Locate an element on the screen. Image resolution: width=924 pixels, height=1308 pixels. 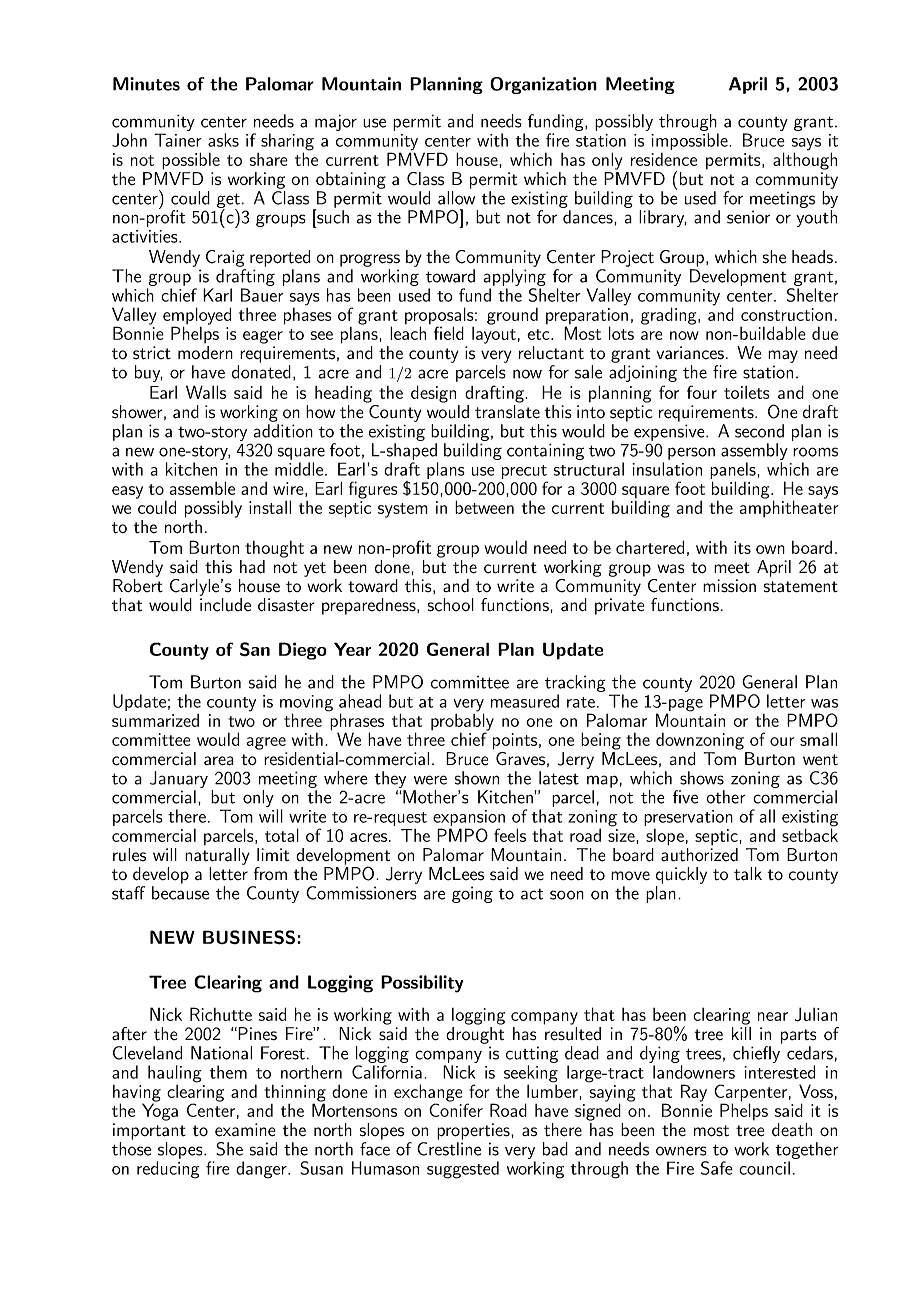
talk is located at coordinates (748, 874).
